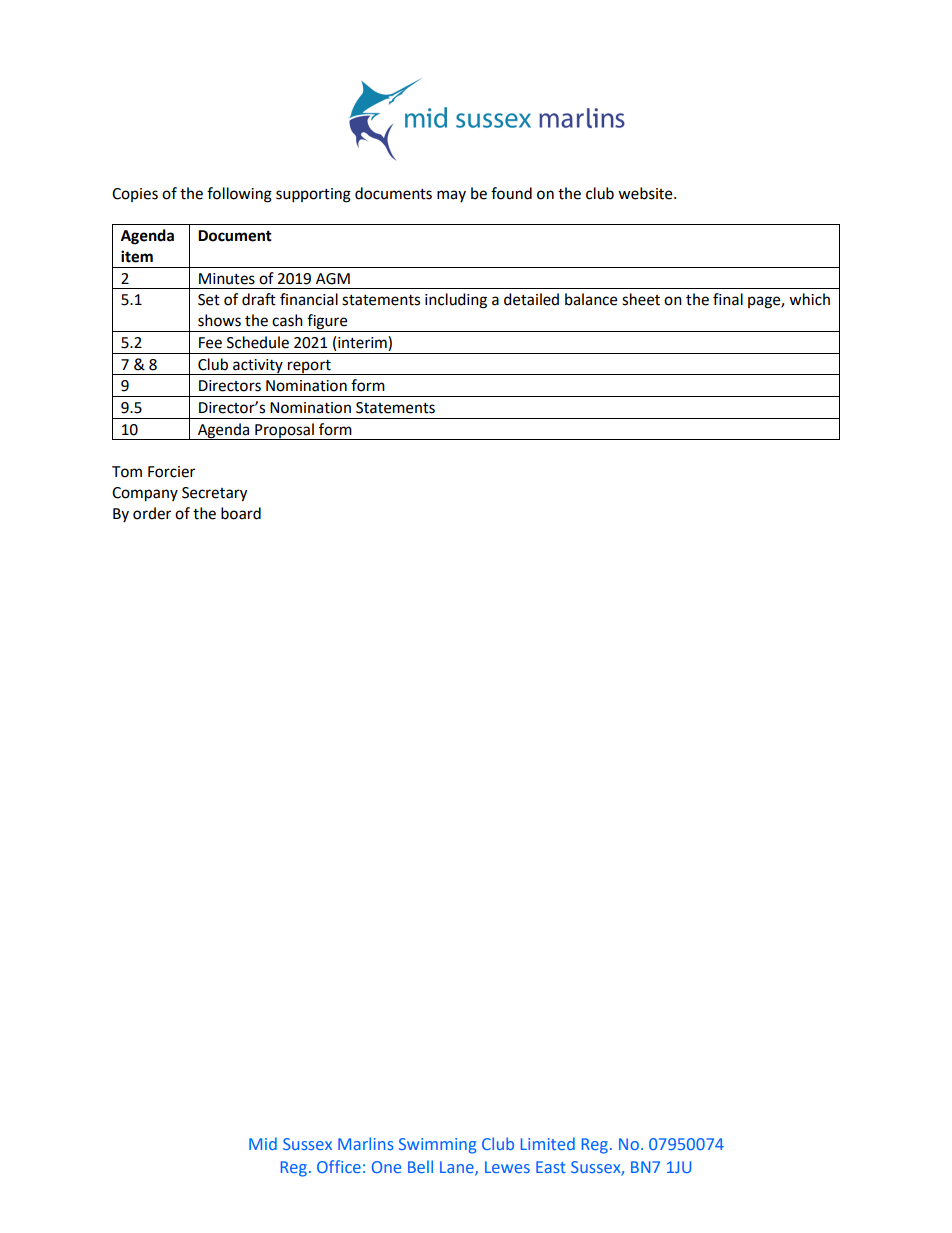  Describe the element at coordinates (728, 299) in the screenshot. I see `final` at that location.
